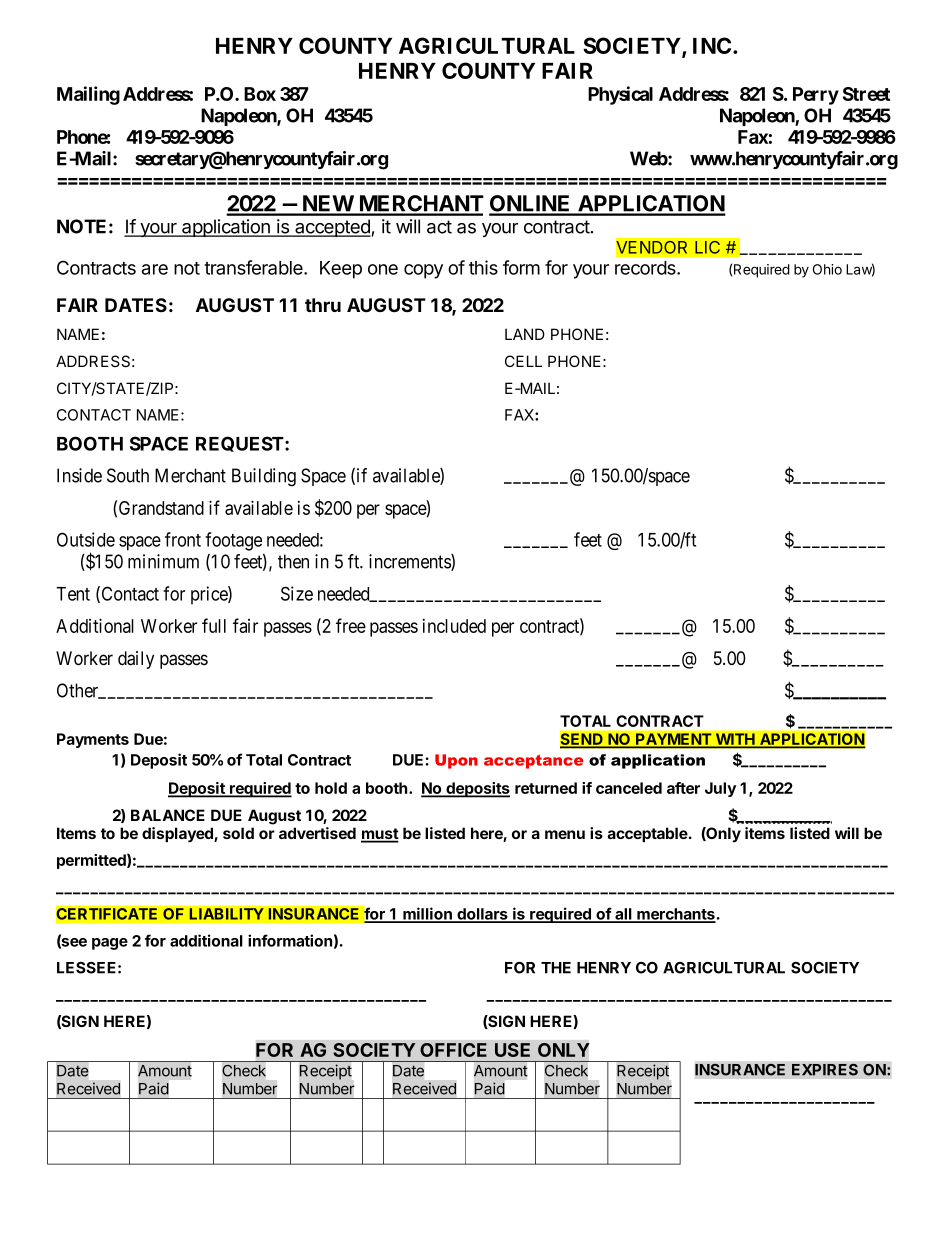  Describe the element at coordinates (128, 475) in the screenshot. I see `South` at that location.
